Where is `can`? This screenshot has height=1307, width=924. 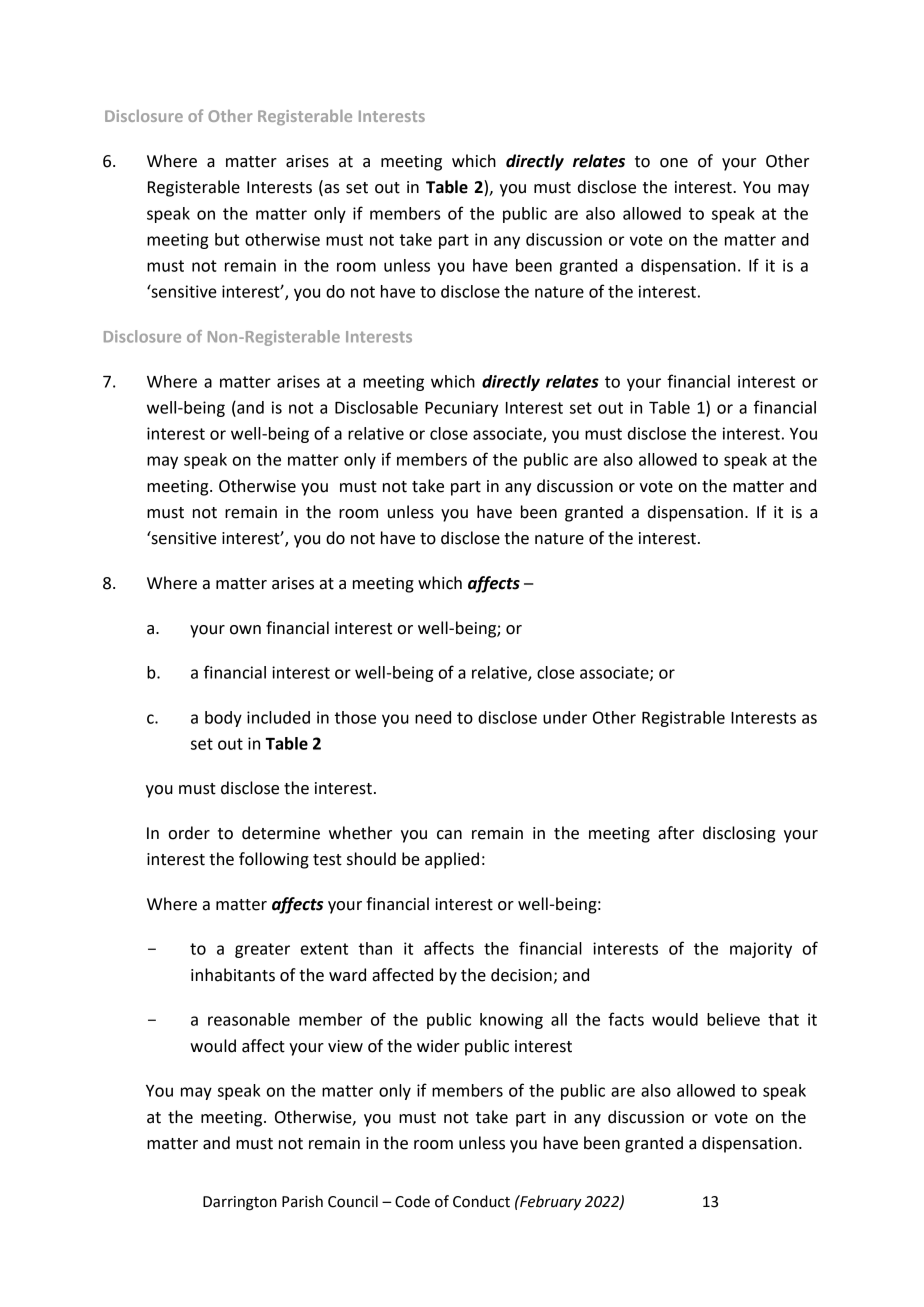 can is located at coordinates (449, 835).
